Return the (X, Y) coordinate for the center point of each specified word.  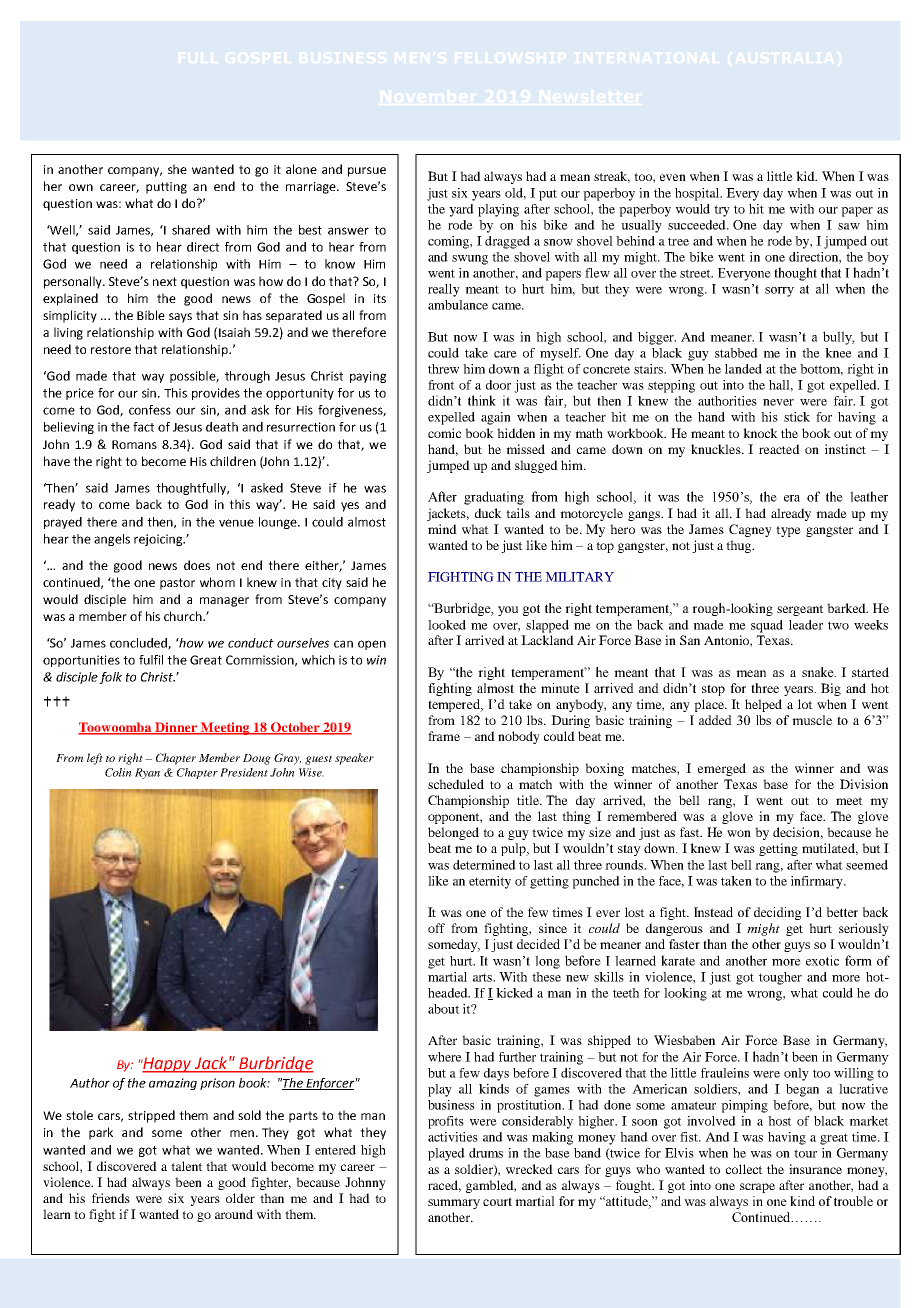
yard (461, 210)
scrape (757, 1188)
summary (454, 1204)
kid (806, 176)
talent (187, 1166)
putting (166, 188)
